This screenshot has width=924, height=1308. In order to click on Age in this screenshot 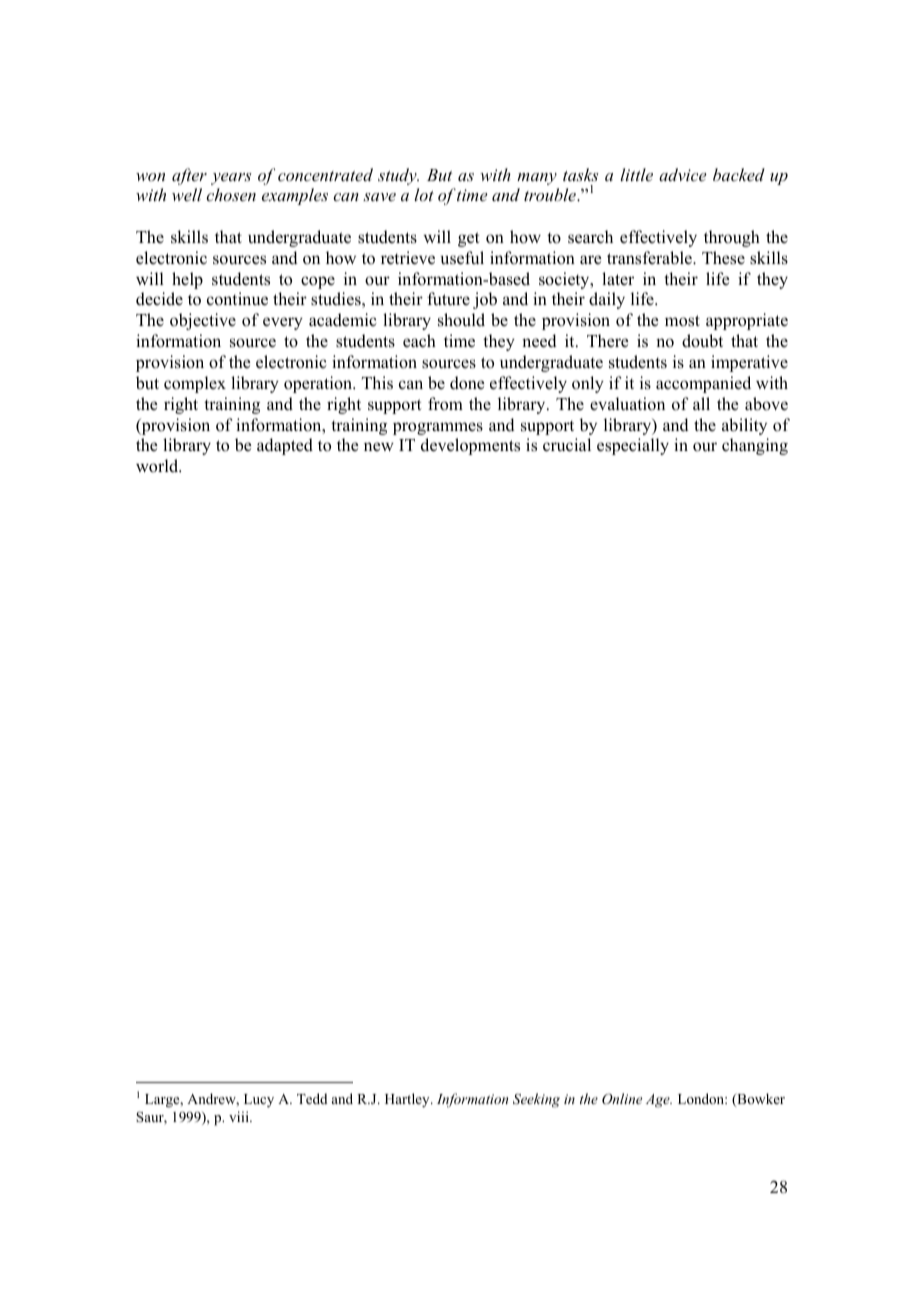, I will do `click(659, 1101)`.
